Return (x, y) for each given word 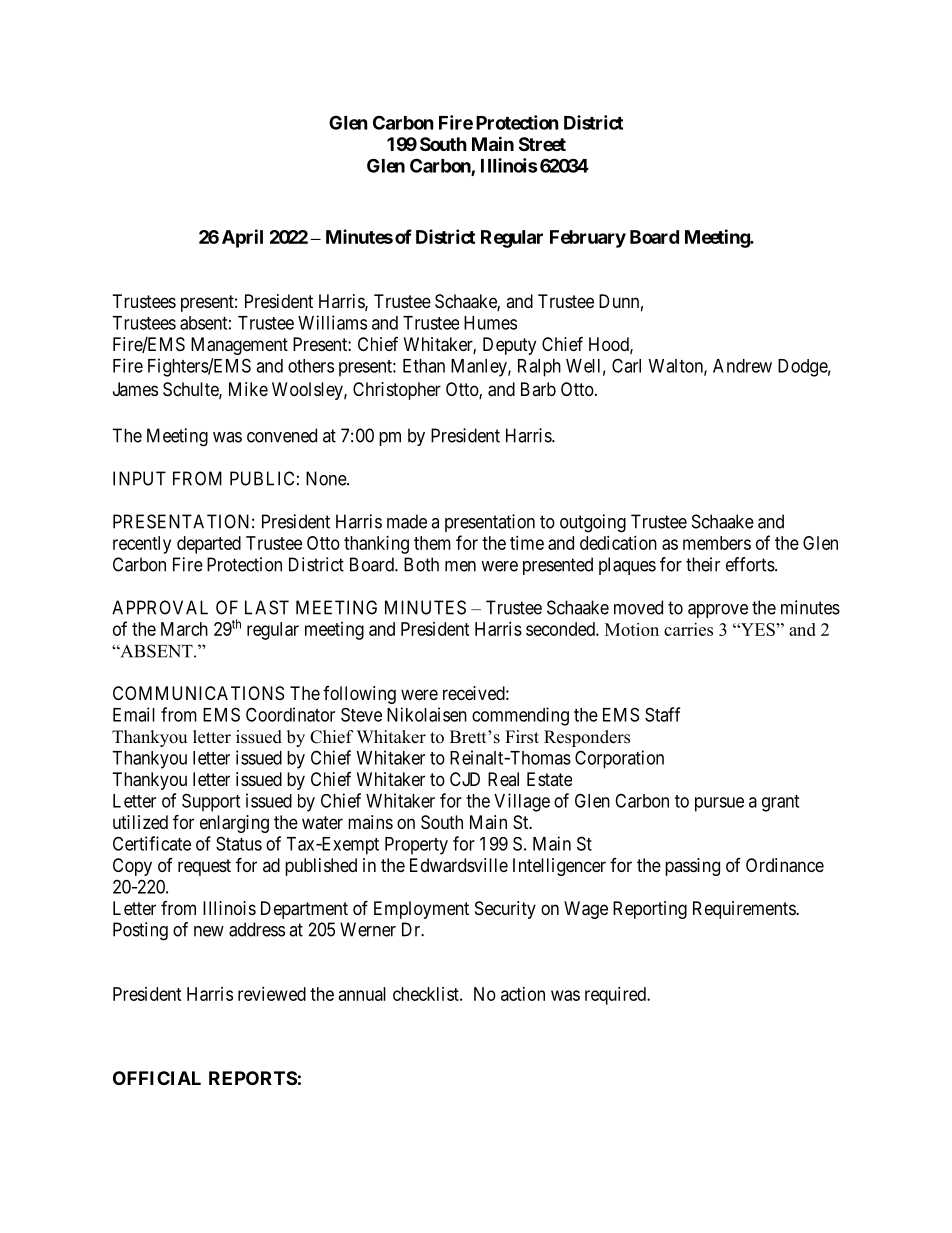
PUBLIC (262, 478)
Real (503, 779)
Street (542, 144)
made (407, 521)
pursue (719, 804)
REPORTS (253, 1078)
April (242, 238)
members (717, 543)
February (588, 239)
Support (211, 802)
